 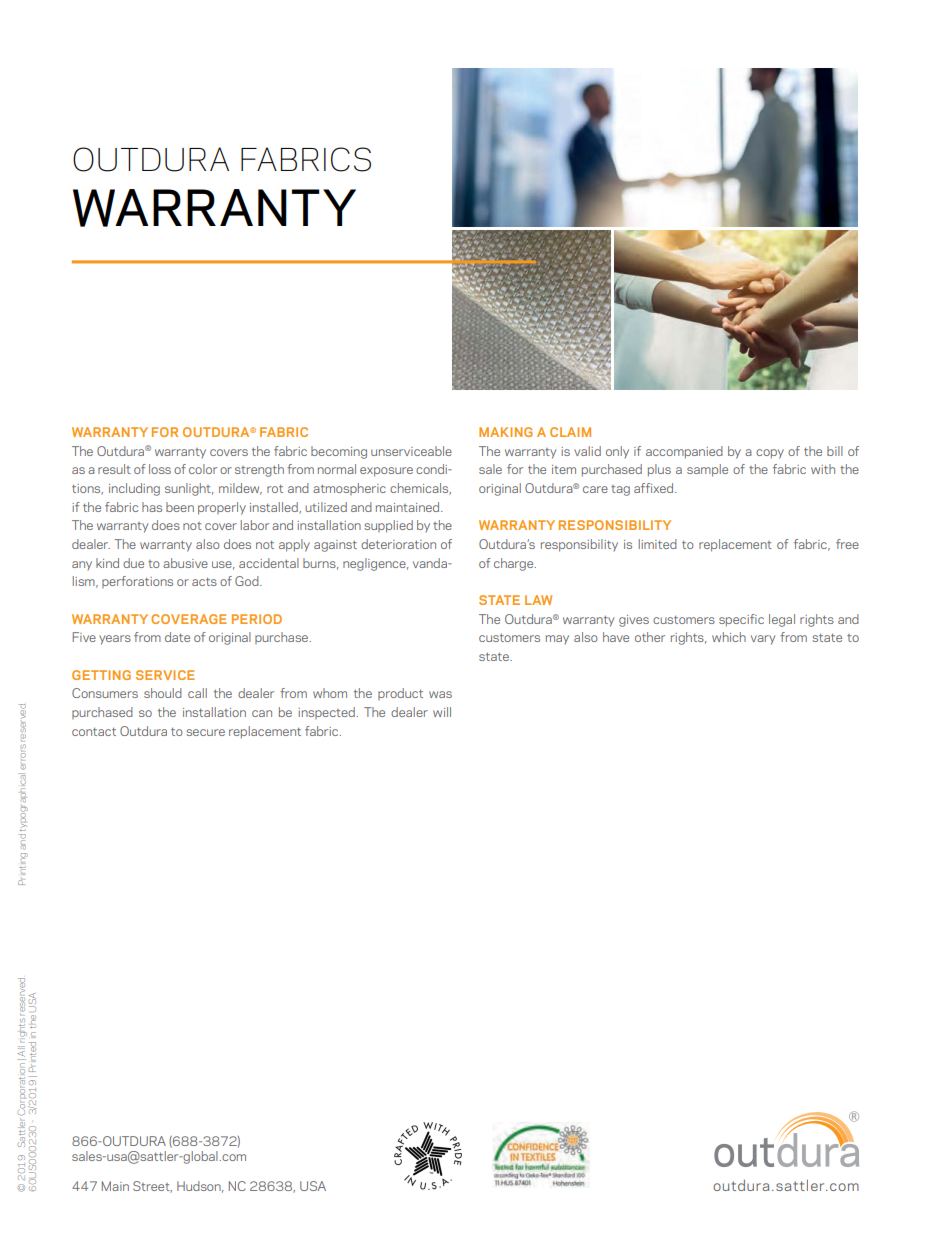 What do you see at coordinates (160, 469) in the screenshot?
I see `loss` at bounding box center [160, 469].
